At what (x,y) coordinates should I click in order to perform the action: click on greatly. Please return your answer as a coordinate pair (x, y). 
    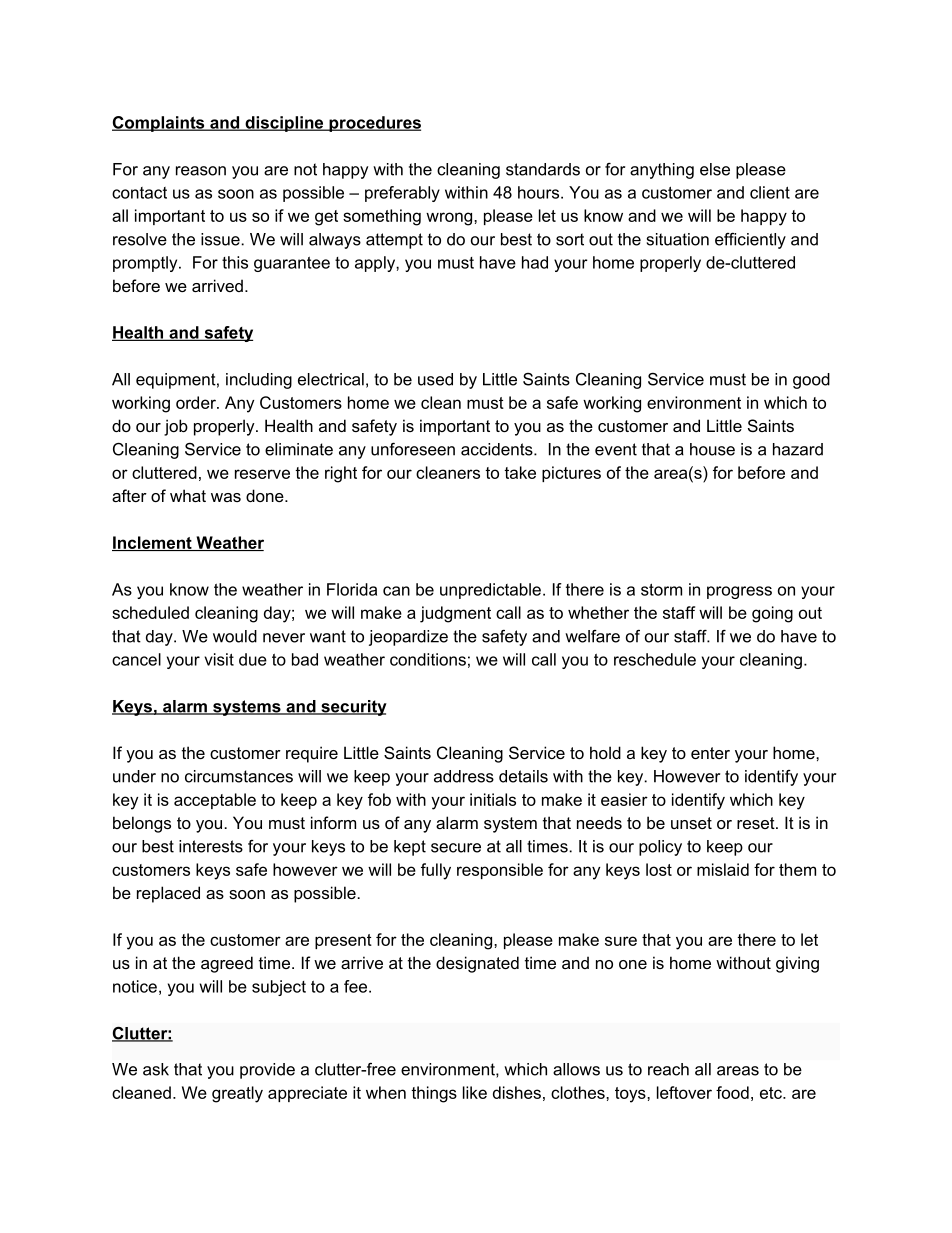
    Looking at the image, I should click on (237, 1094).
